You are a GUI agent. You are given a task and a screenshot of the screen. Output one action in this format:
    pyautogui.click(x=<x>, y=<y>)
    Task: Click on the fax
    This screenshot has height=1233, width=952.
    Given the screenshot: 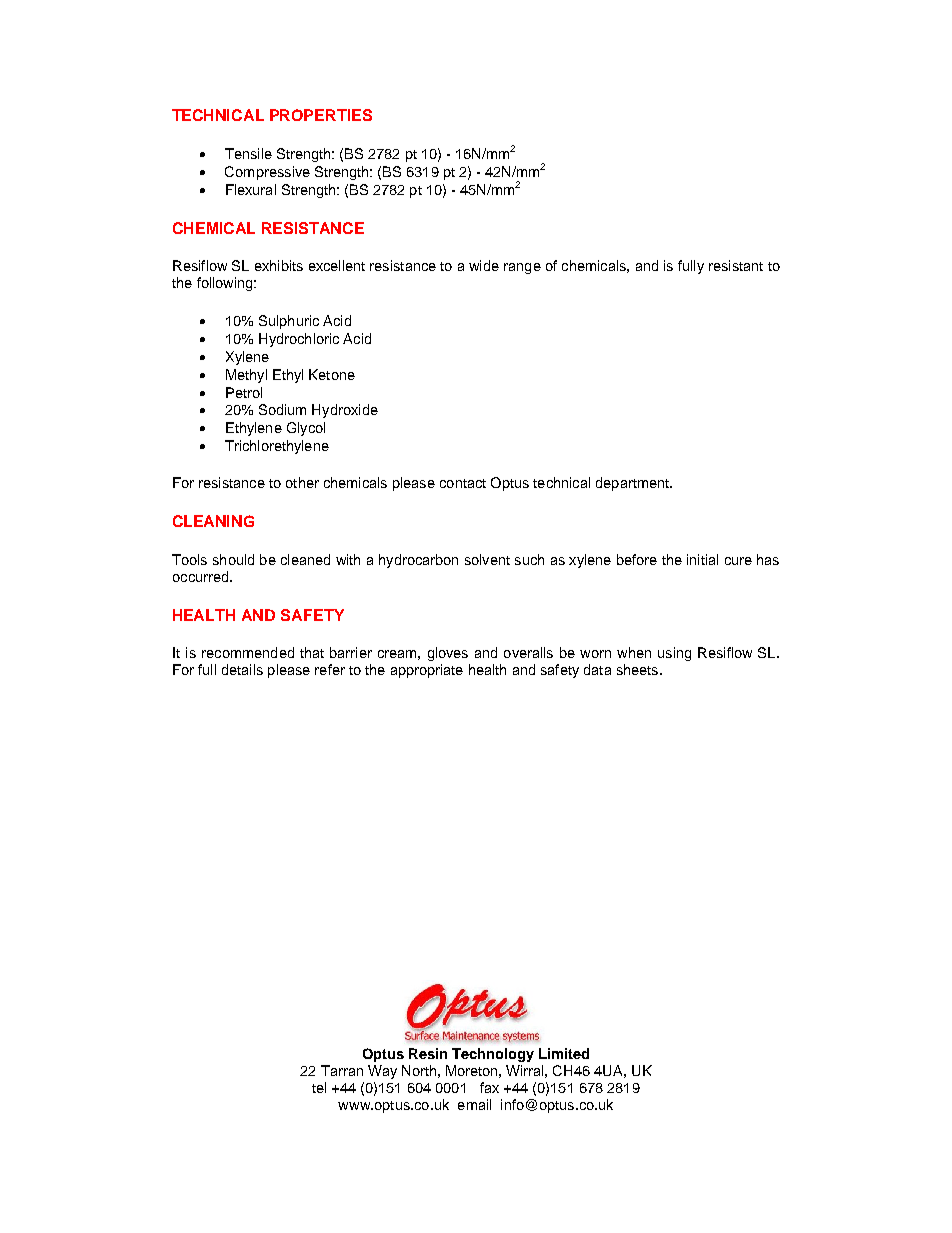 What is the action you would take?
    pyautogui.click(x=489, y=1087)
